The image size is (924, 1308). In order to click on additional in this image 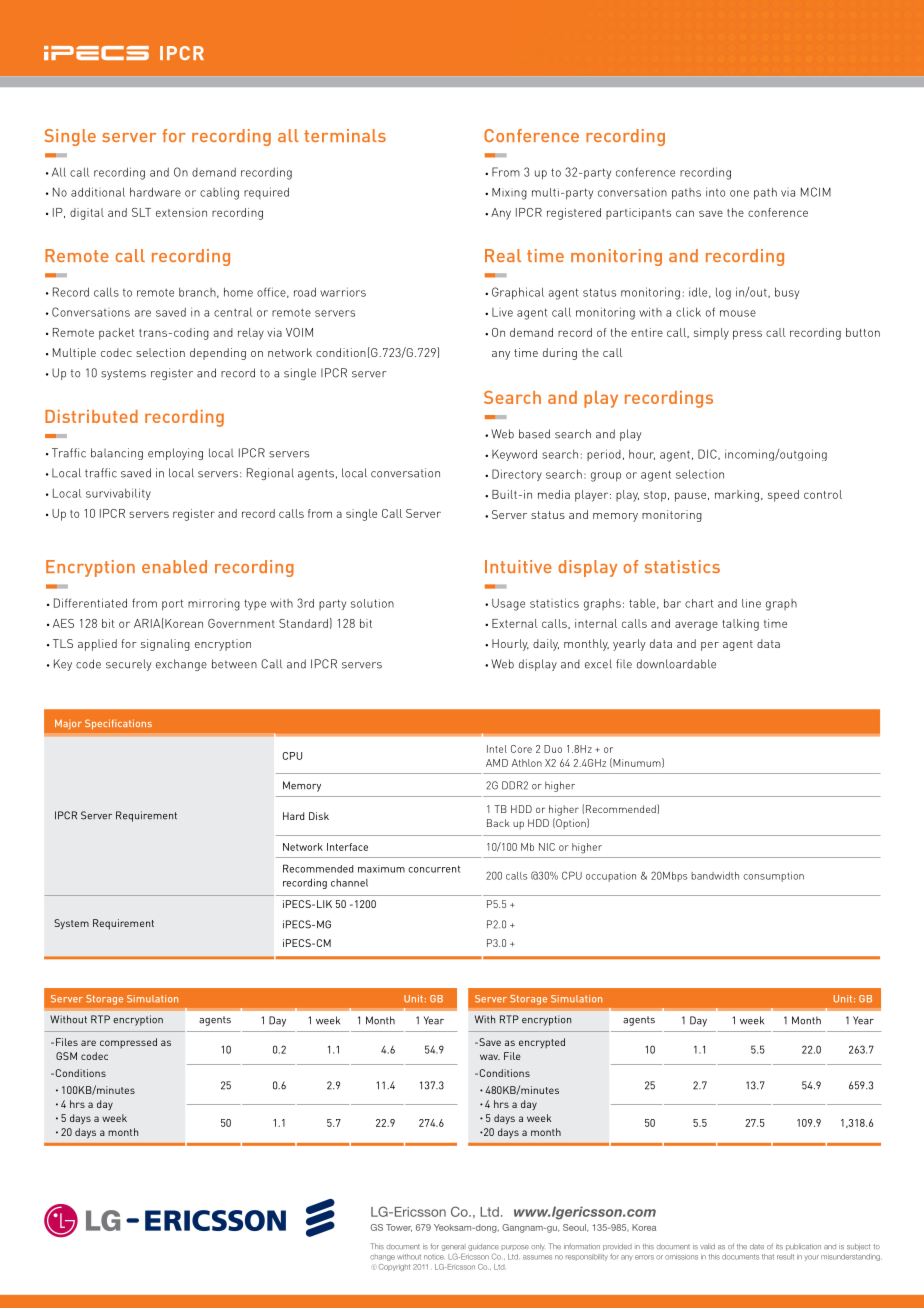, I will do `click(98, 192)`.
